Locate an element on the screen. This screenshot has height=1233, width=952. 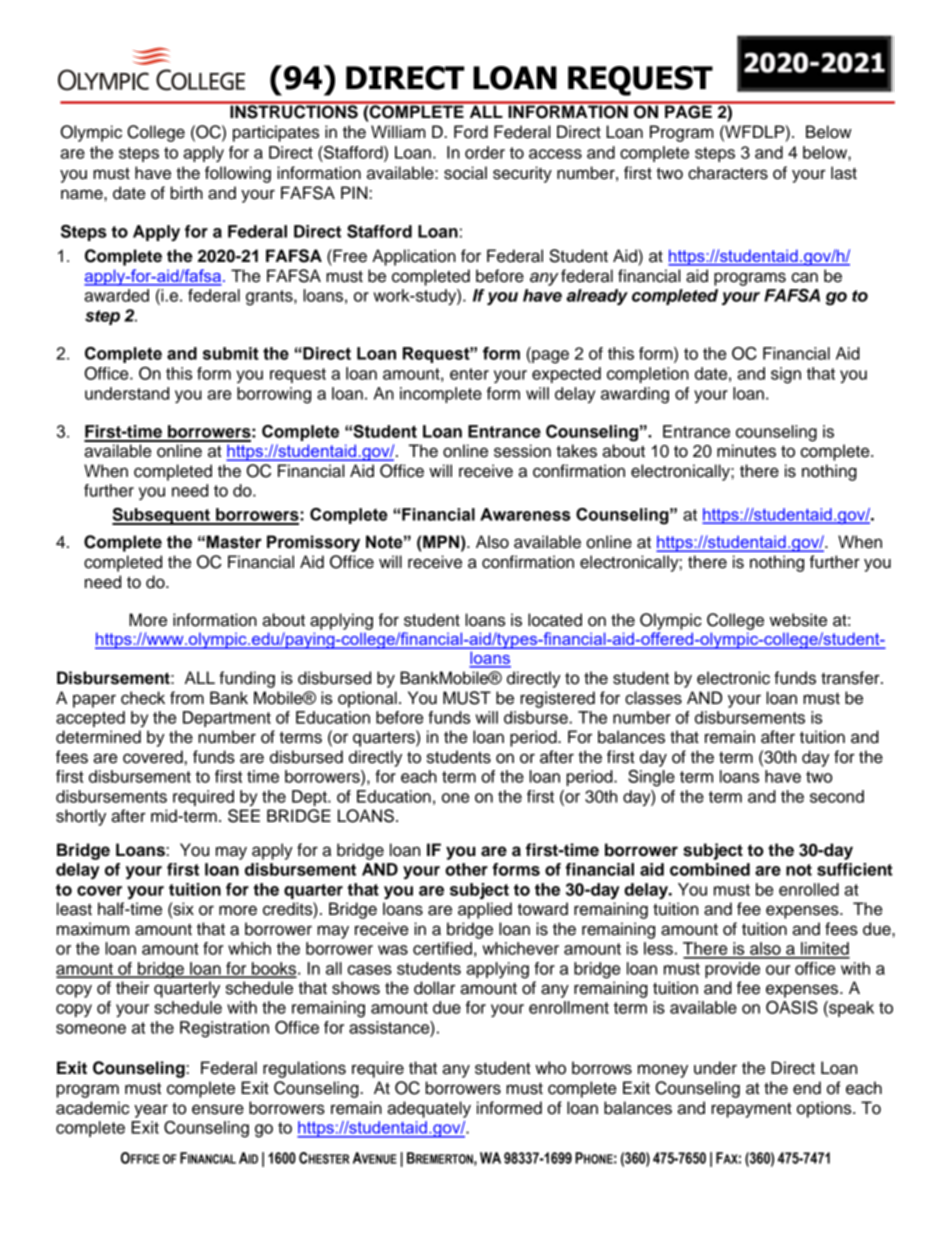
social is located at coordinates (465, 173).
